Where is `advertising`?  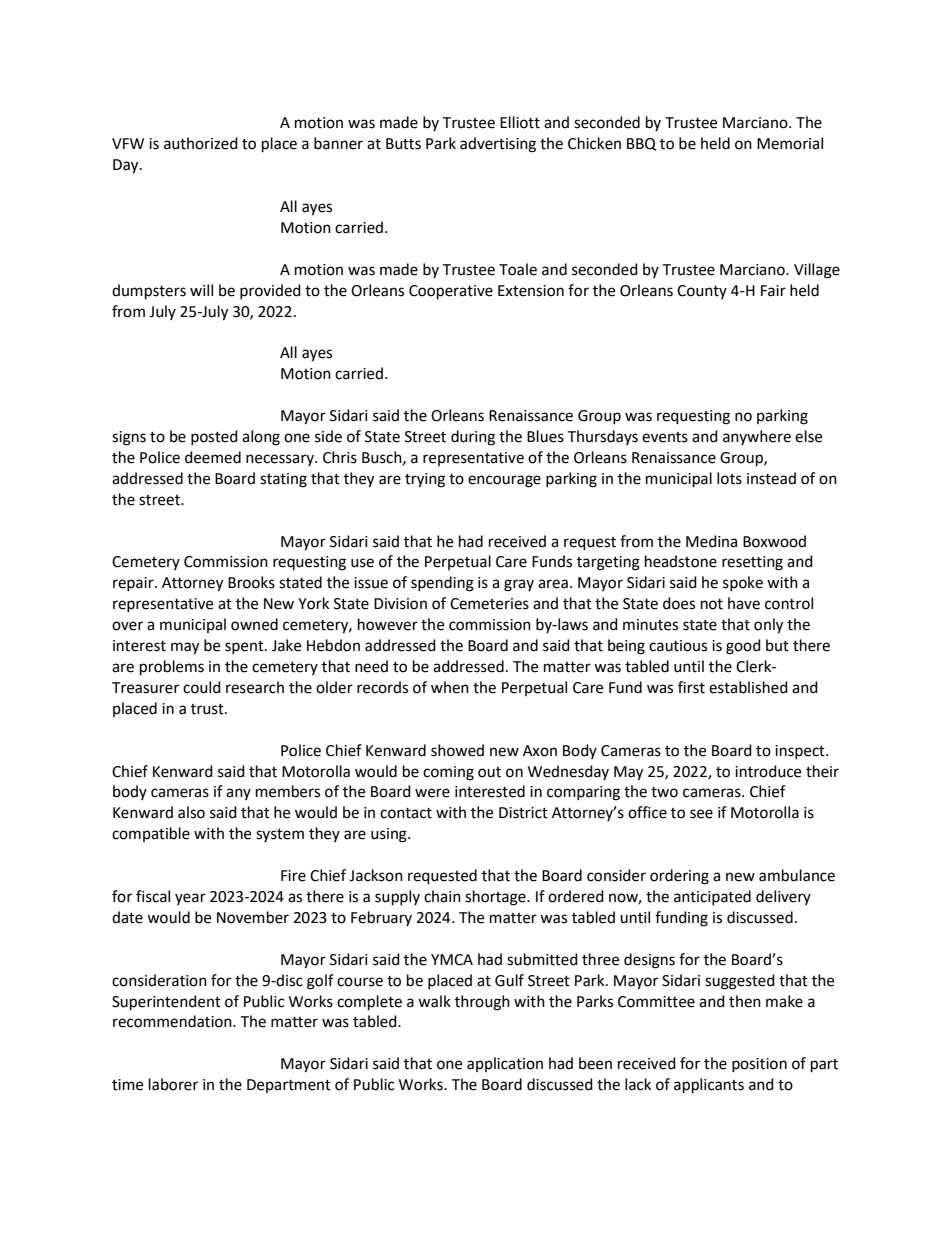
advertising is located at coordinates (498, 145).
